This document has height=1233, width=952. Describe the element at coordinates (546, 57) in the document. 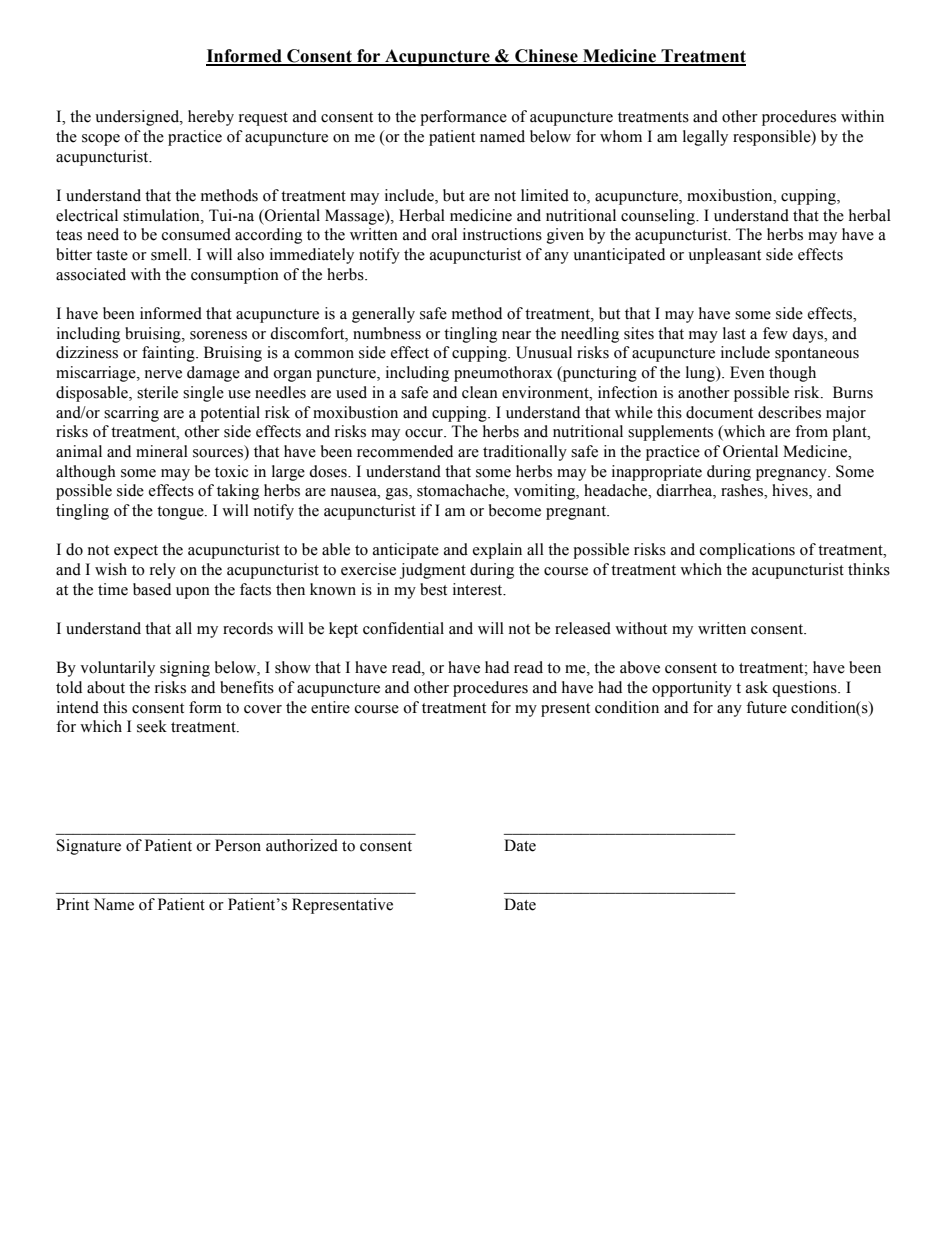

I see `Chinese` at that location.
